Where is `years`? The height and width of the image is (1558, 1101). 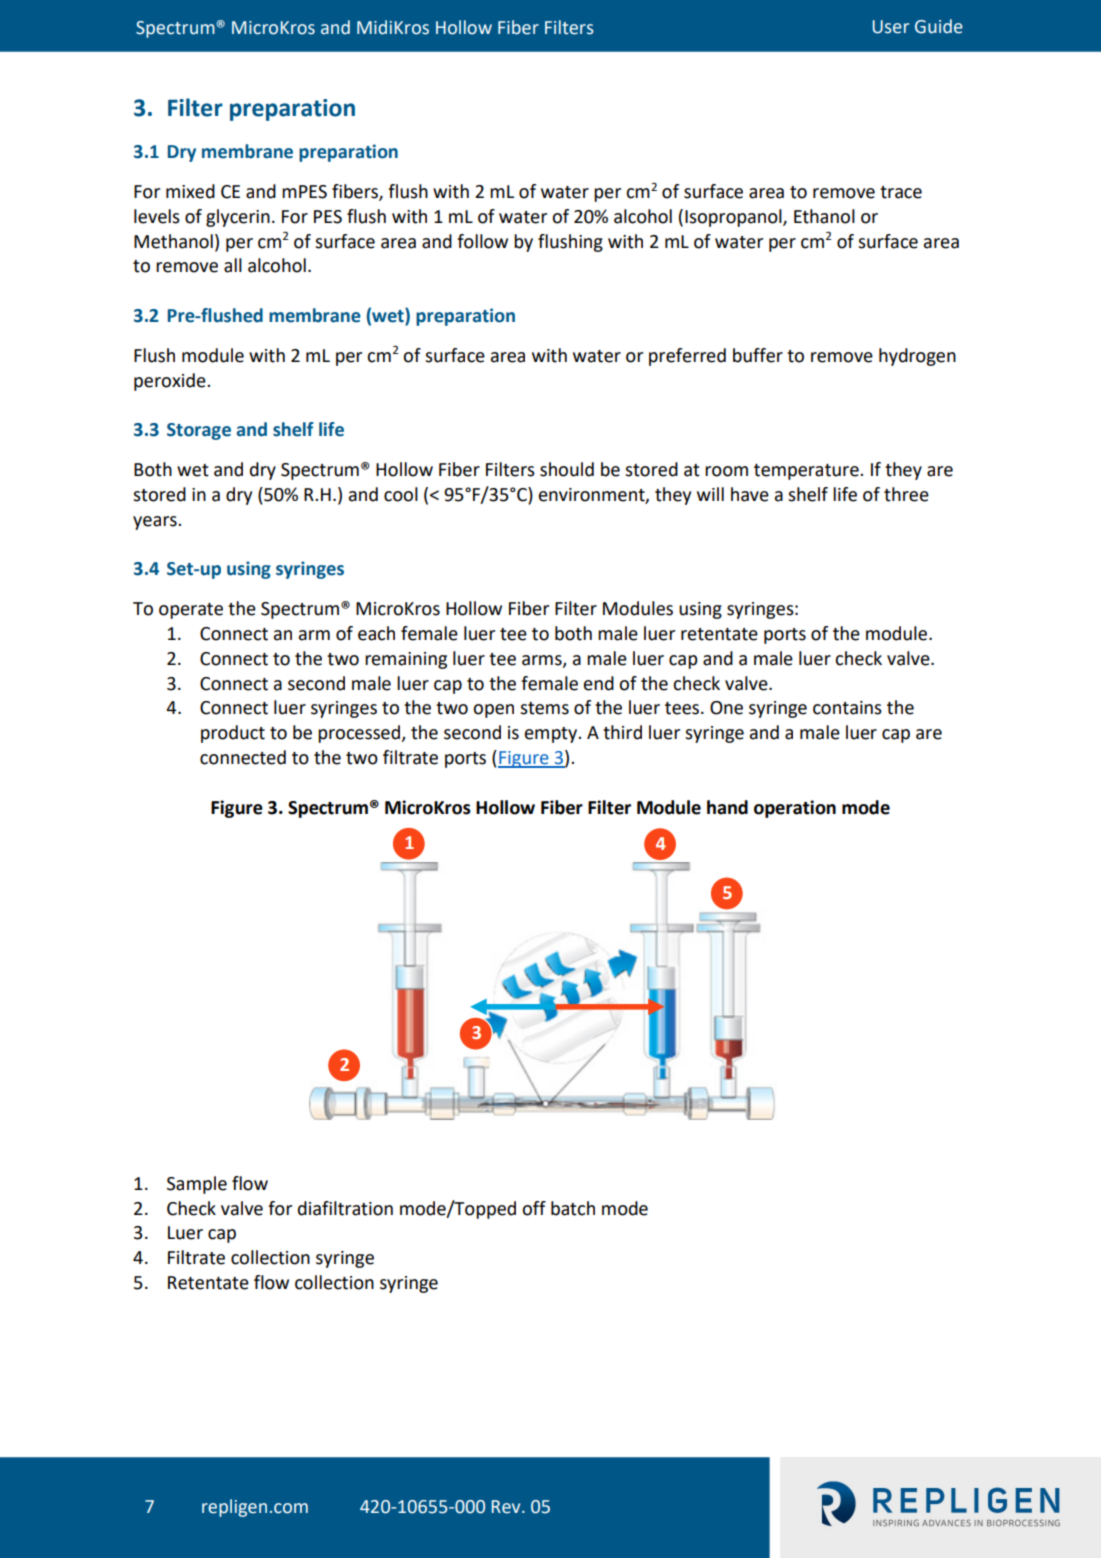 years is located at coordinates (156, 523).
